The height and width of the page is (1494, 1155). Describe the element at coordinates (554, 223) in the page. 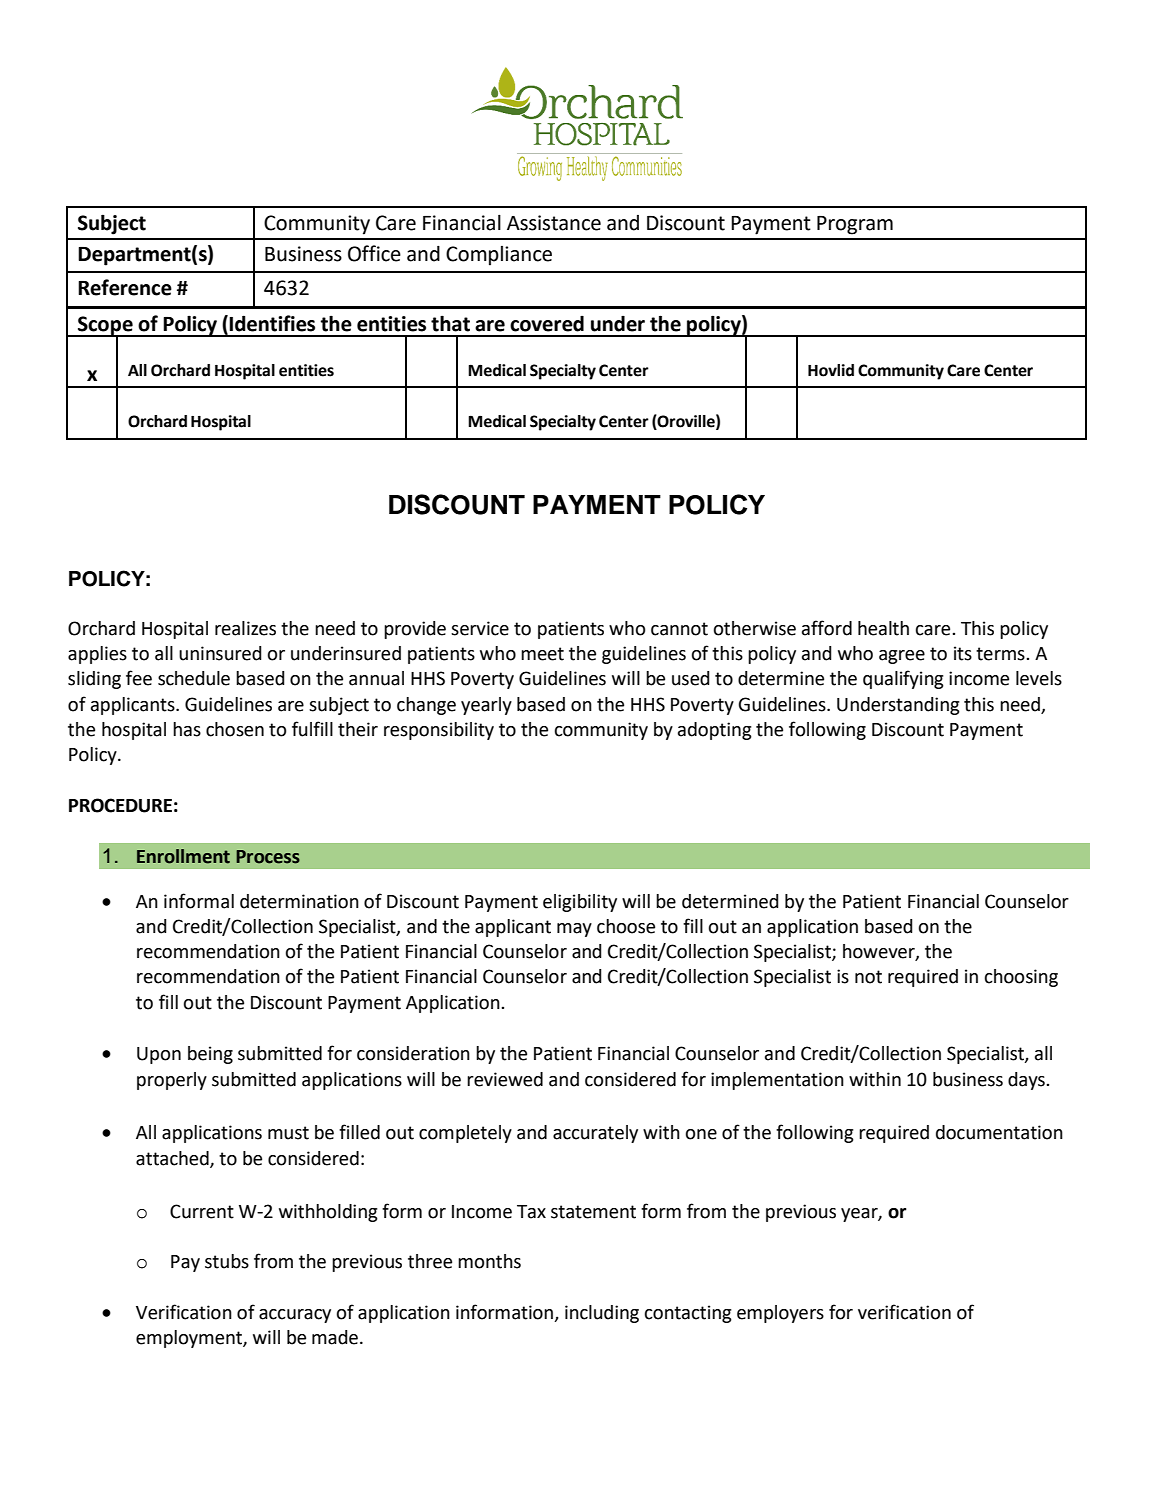

I see `Assistance` at that location.
